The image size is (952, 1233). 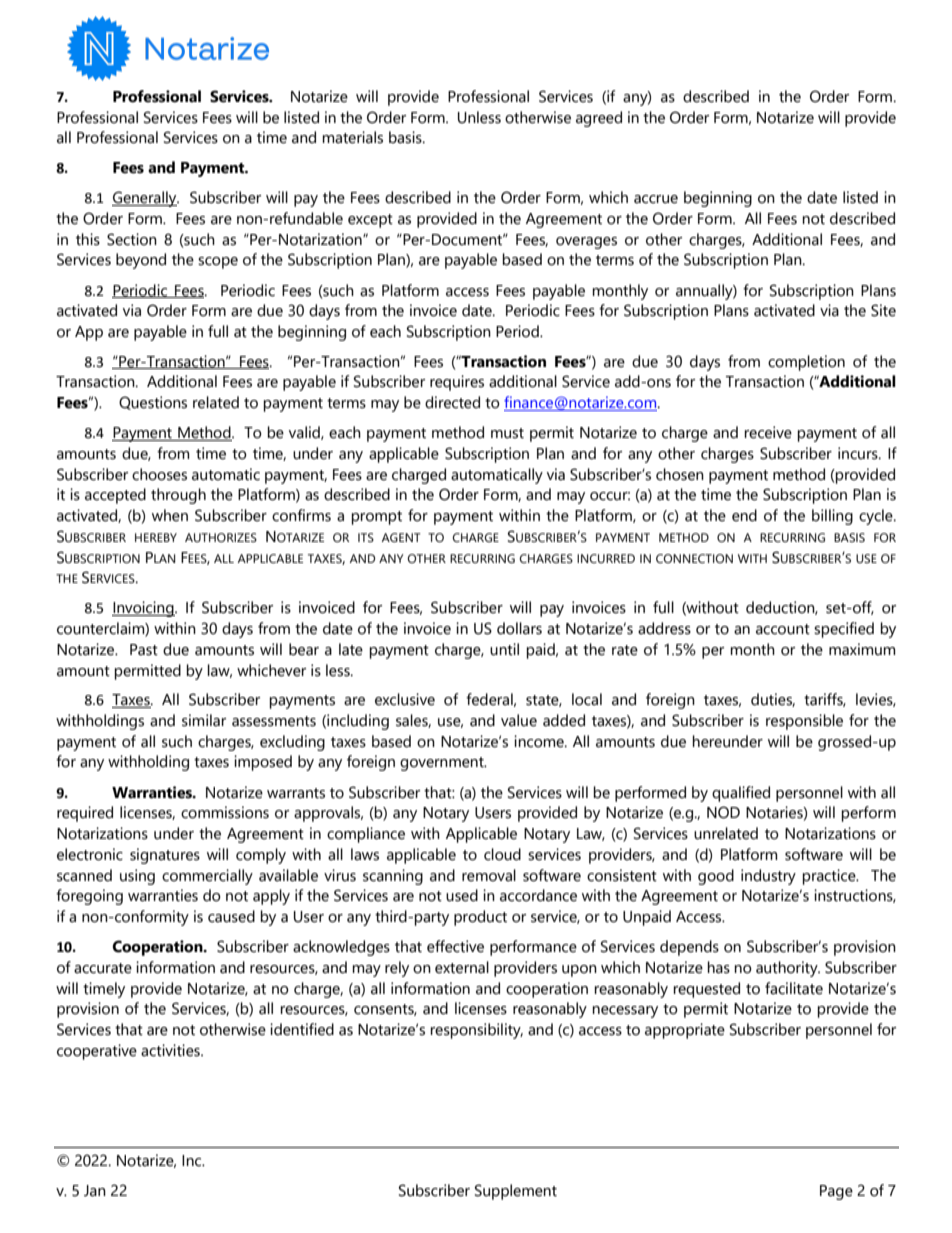 I want to click on agreed, so click(x=599, y=119).
